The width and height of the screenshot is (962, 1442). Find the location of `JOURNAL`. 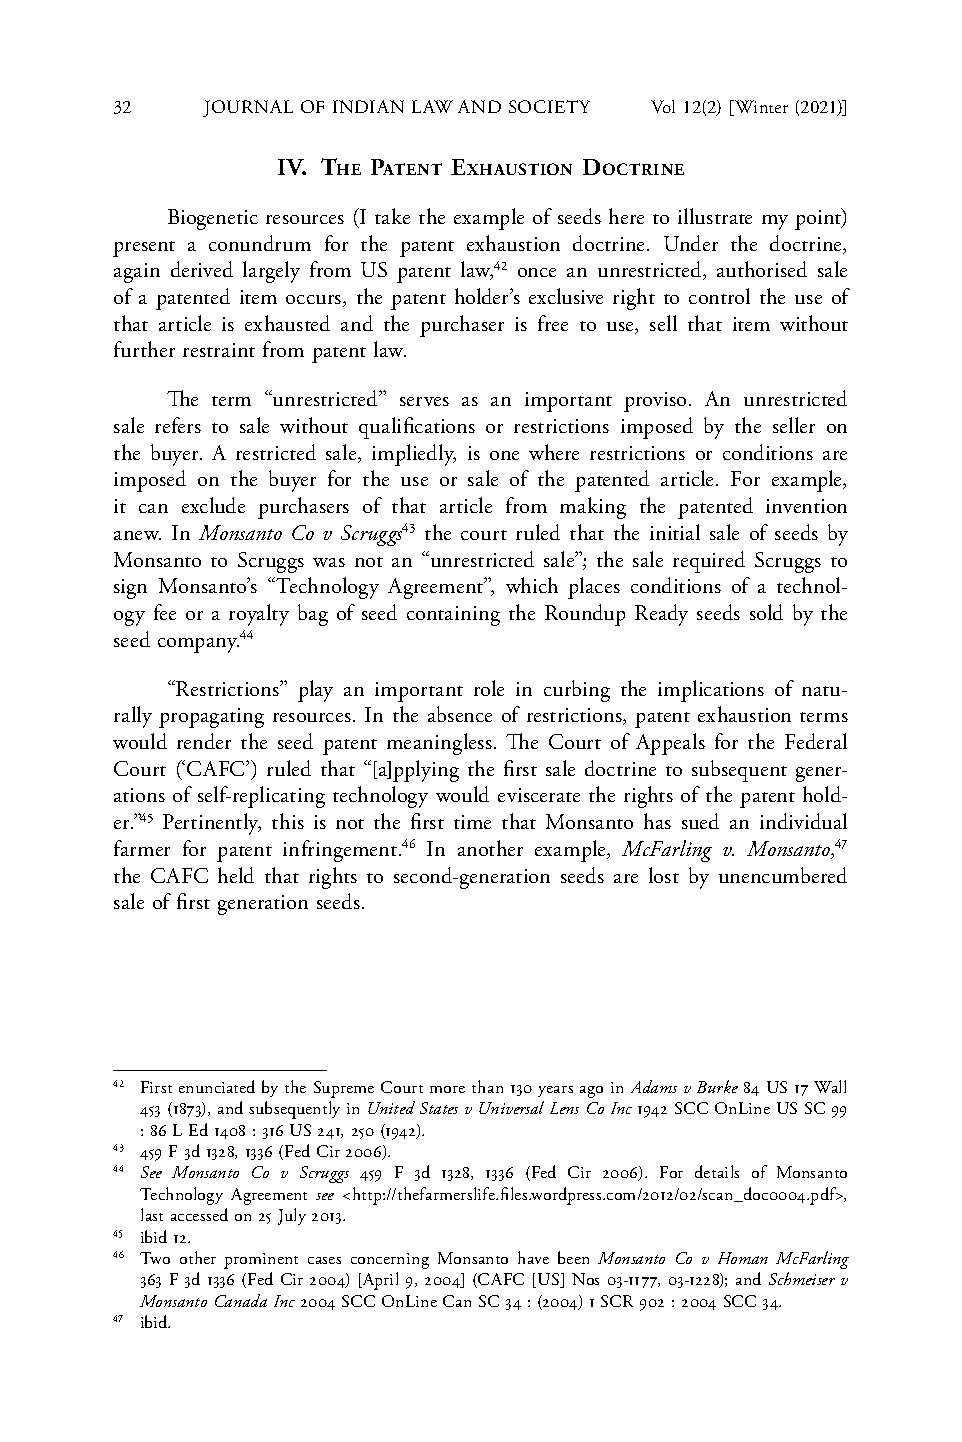

JOURNAL is located at coordinates (248, 108).
